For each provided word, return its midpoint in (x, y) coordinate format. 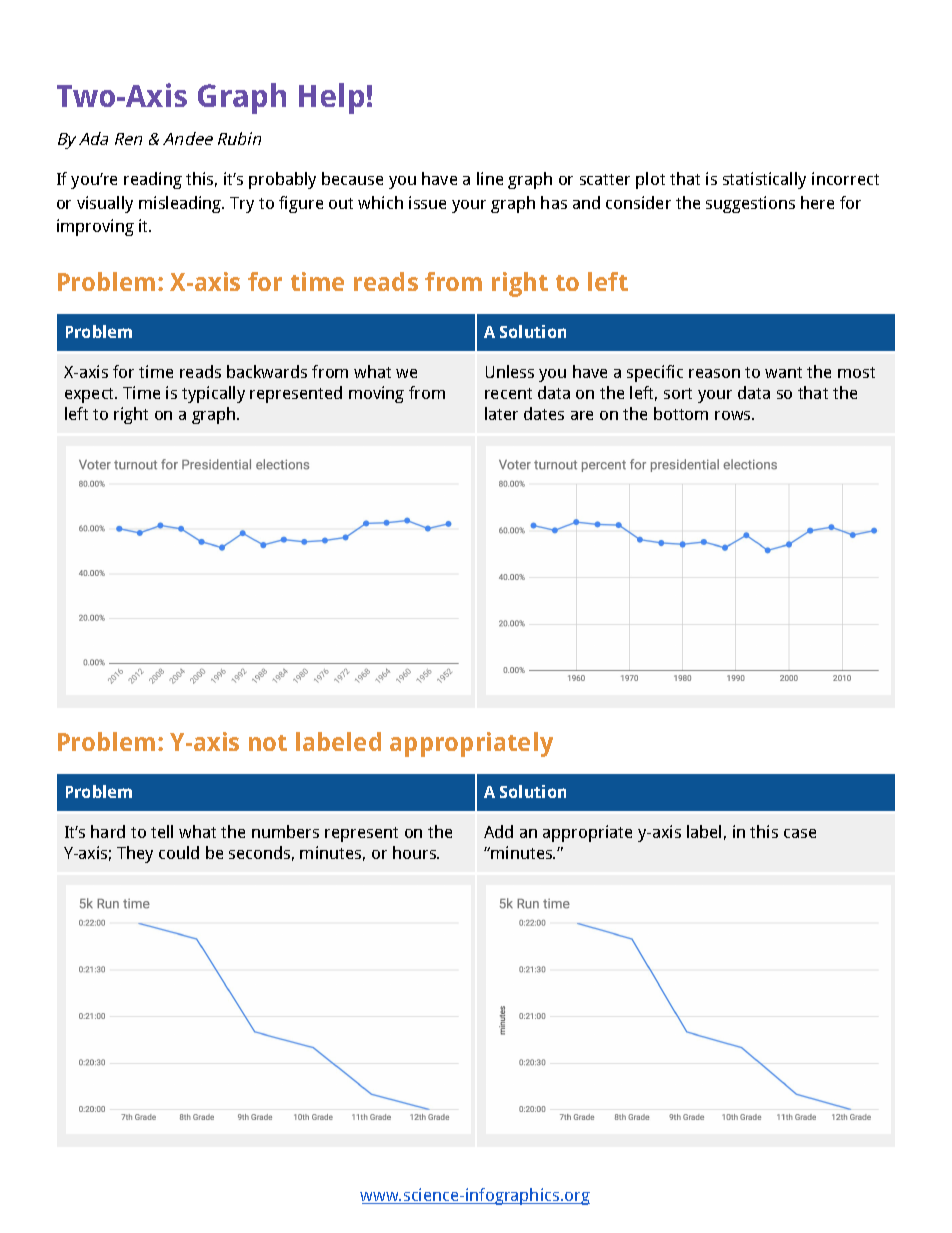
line (490, 178)
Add (498, 831)
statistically (764, 180)
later (501, 413)
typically (213, 394)
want (783, 372)
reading (153, 180)
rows (734, 415)
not (268, 743)
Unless (510, 371)
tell (162, 831)
